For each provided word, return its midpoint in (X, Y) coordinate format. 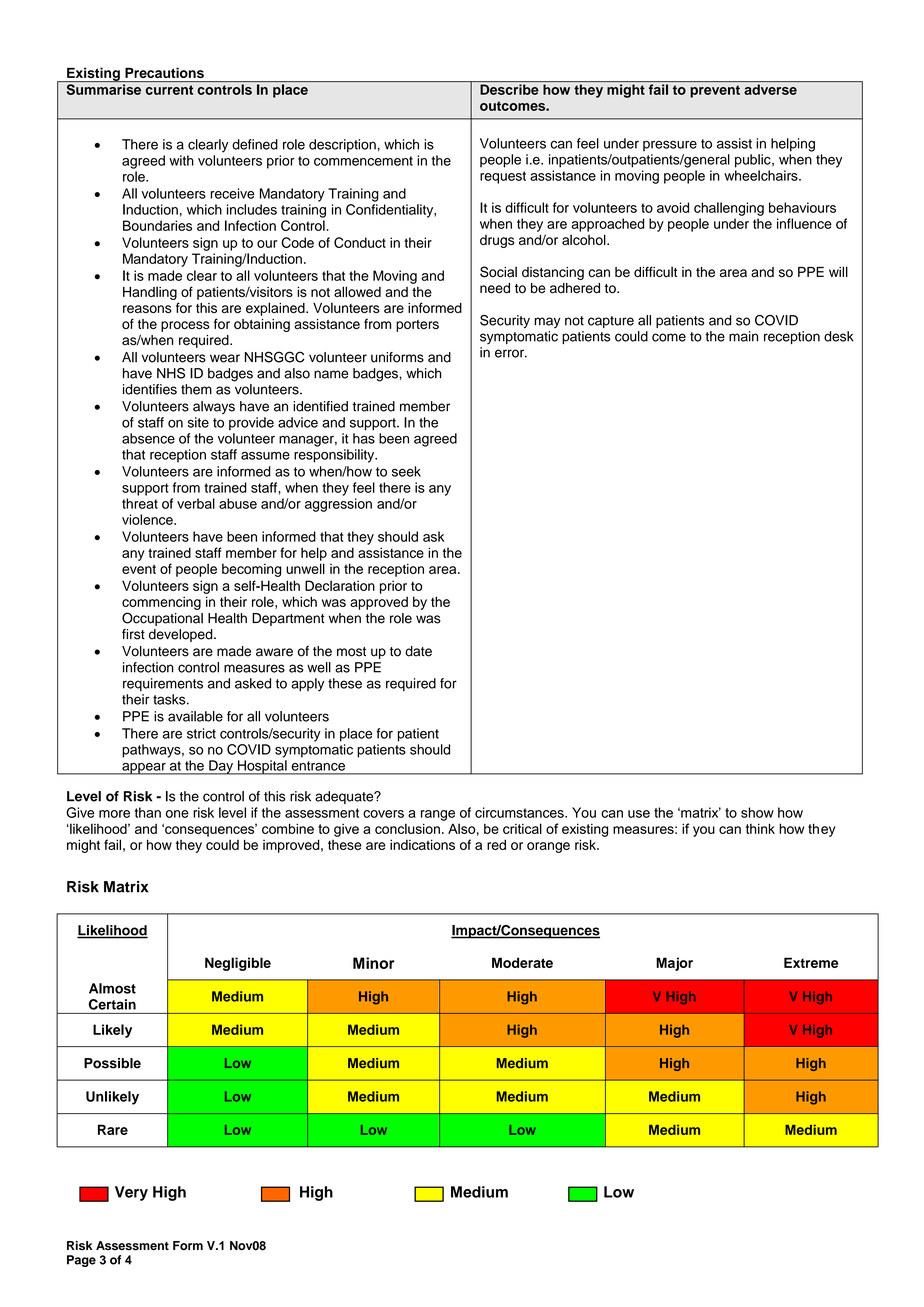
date (418, 651)
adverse (770, 89)
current (169, 90)
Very (131, 1193)
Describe (509, 89)
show (757, 812)
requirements (163, 684)
